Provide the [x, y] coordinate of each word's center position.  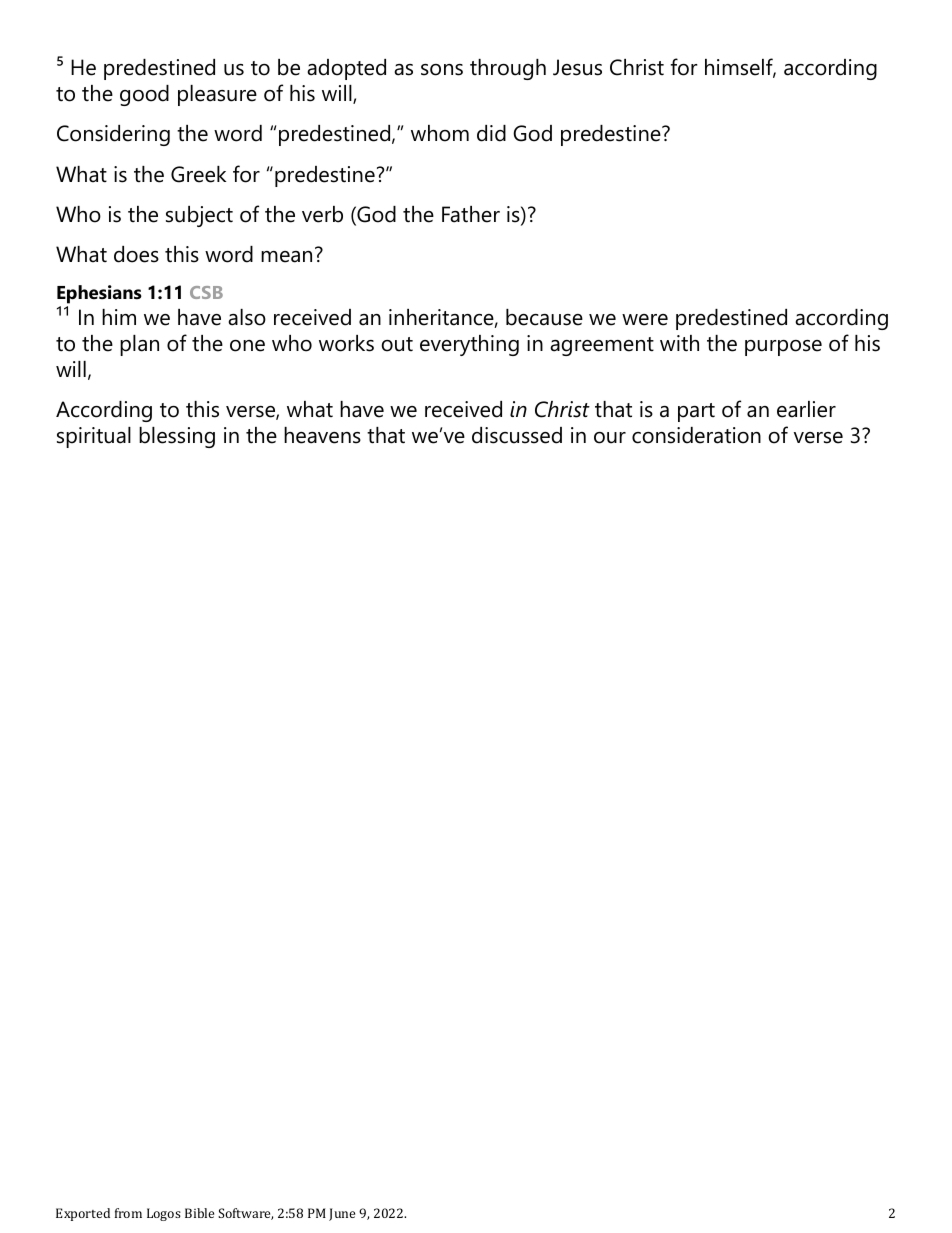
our [610, 438]
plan [139, 345]
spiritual [94, 437]
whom [440, 133]
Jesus [577, 67]
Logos [164, 1214]
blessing [177, 437]
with [679, 343]
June [342, 1214]
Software [245, 1214]
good [144, 95]
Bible [199, 1213]
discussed [517, 435]
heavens [322, 435]
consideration [696, 435]
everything [469, 345]
